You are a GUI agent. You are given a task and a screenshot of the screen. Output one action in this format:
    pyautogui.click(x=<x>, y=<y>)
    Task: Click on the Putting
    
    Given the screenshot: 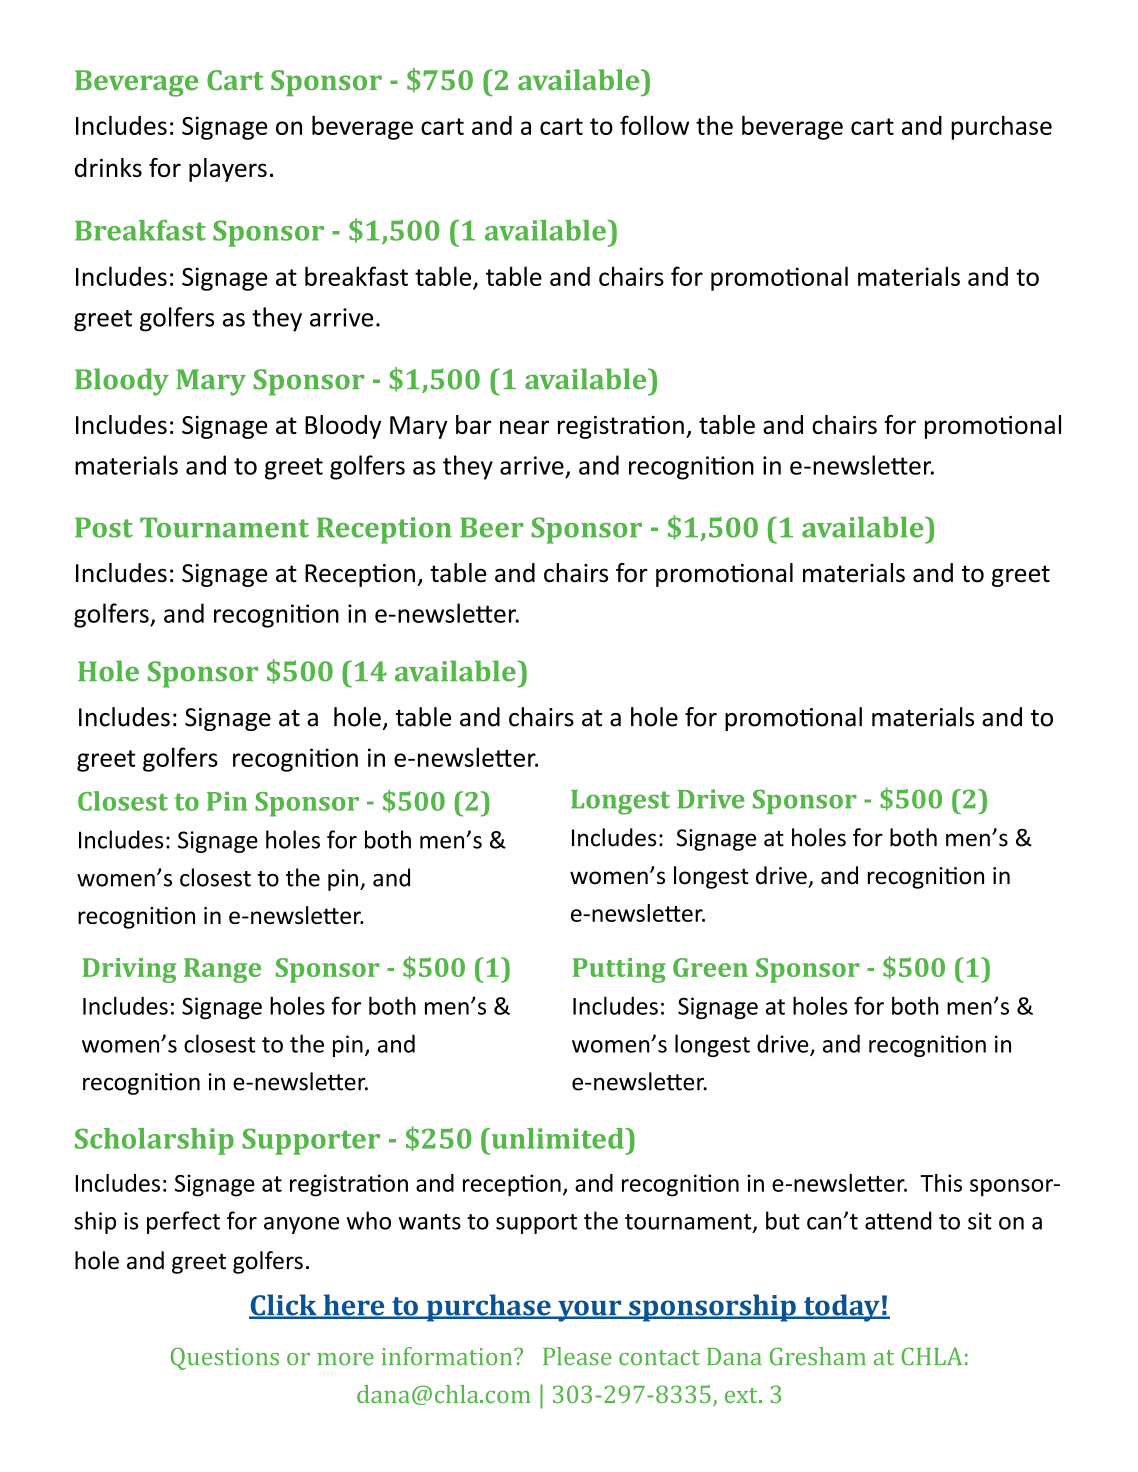 What is the action you would take?
    pyautogui.click(x=619, y=970)
